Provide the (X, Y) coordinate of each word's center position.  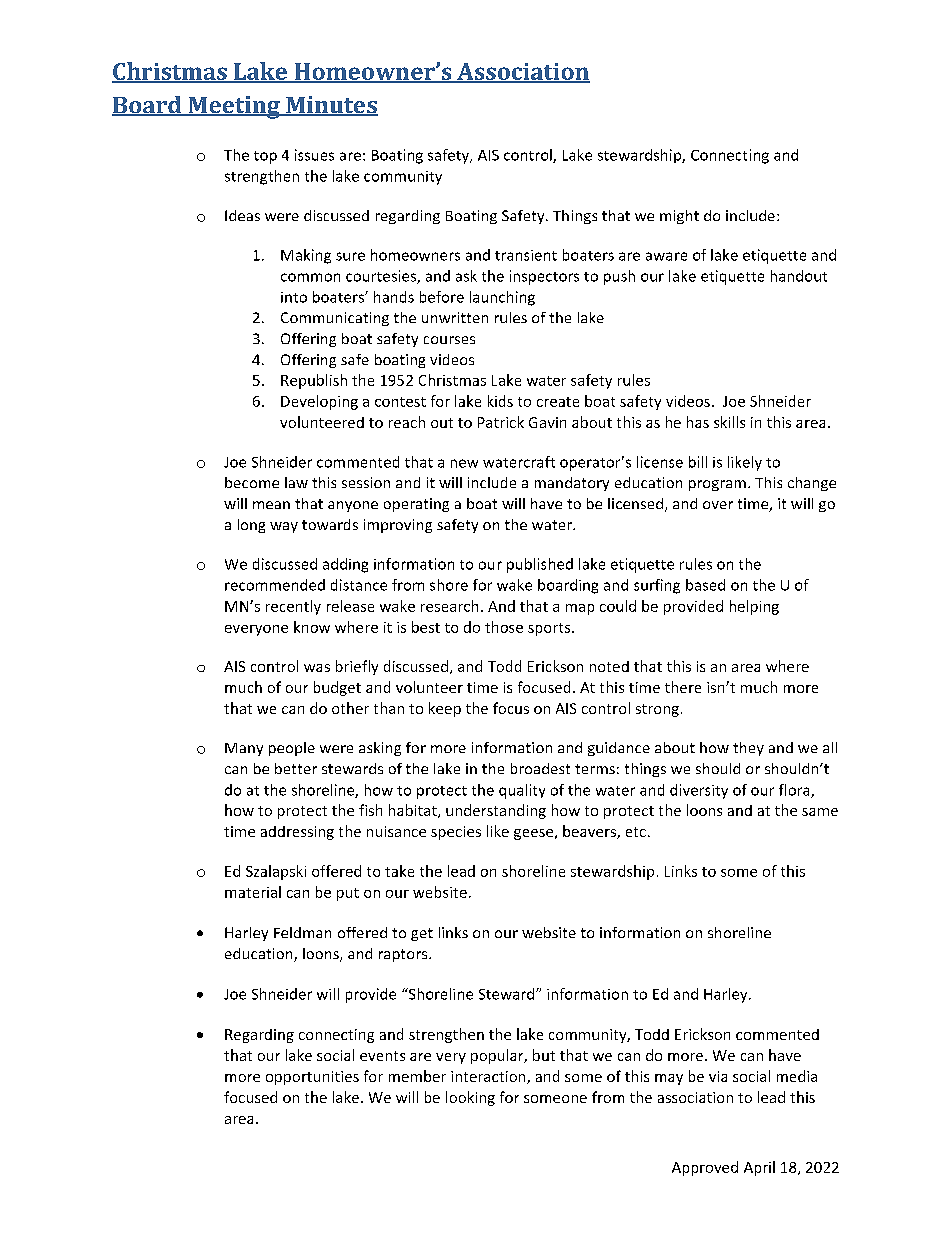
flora (795, 791)
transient (526, 255)
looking (470, 1098)
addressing (297, 833)
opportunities (312, 1078)
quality (522, 791)
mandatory (572, 484)
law (296, 482)
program (717, 485)
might (679, 217)
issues (314, 155)
